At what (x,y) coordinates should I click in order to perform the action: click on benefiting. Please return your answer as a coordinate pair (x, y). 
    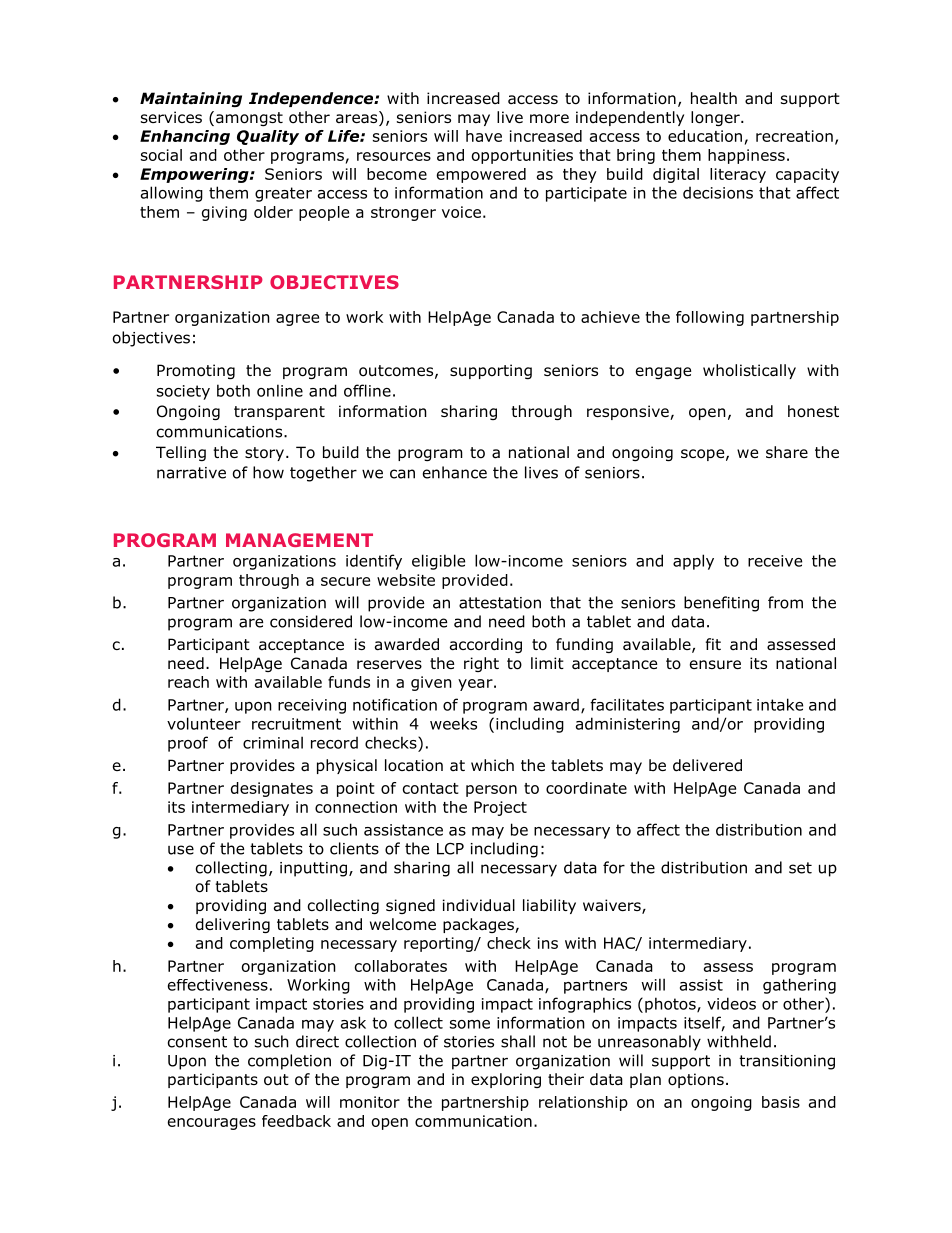
    Looking at the image, I should click on (721, 604).
